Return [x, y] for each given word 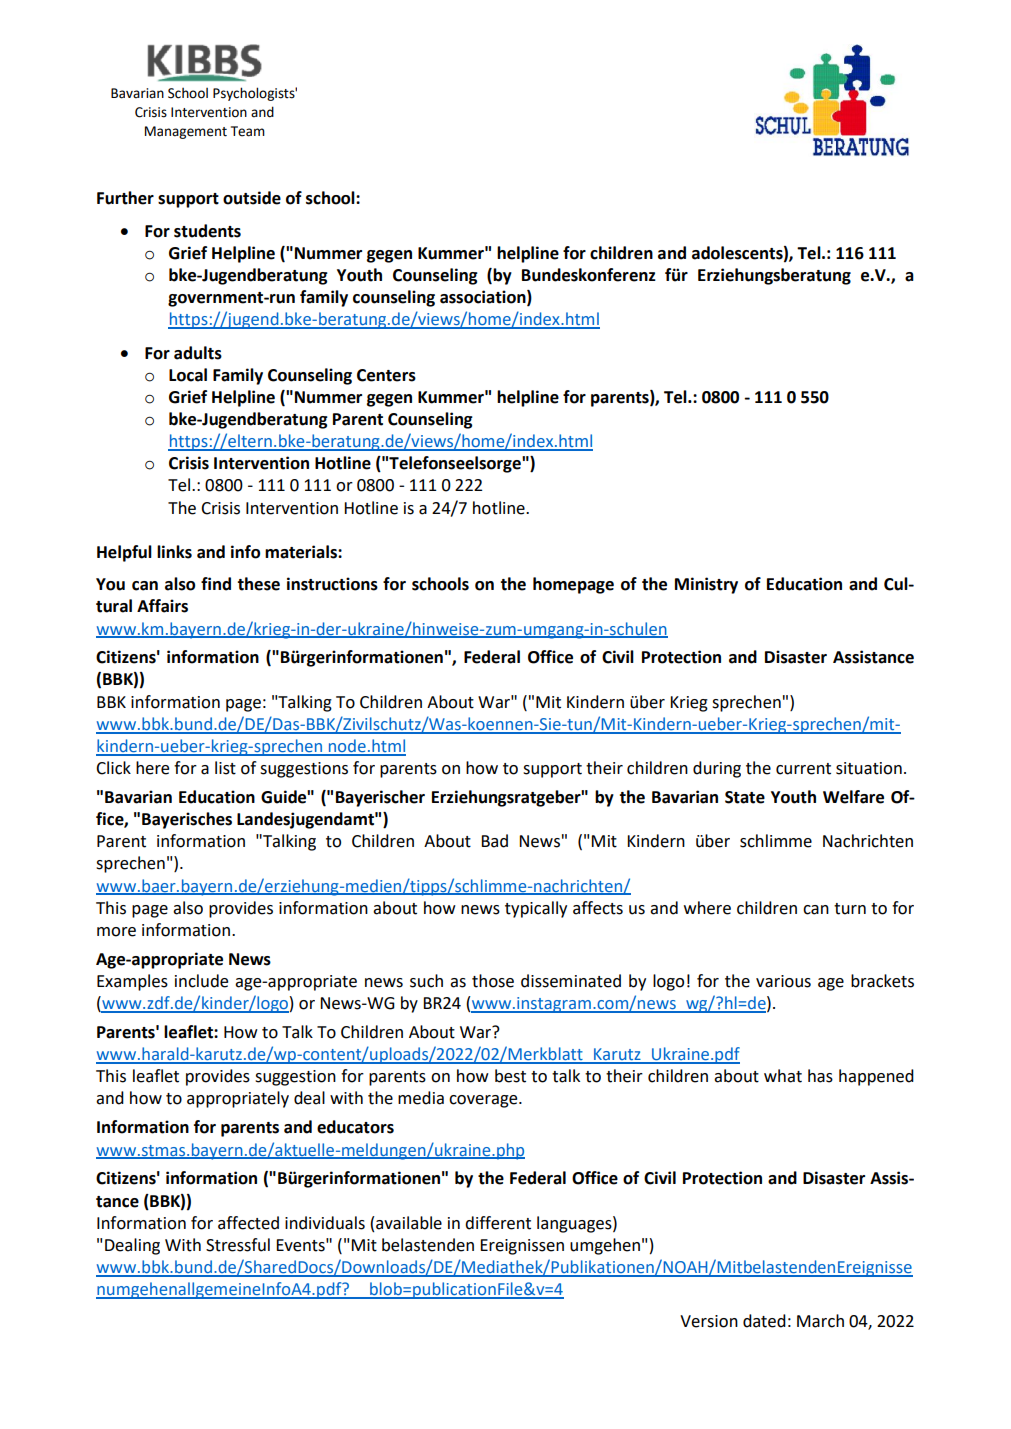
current [803, 769]
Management [186, 132]
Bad [494, 841]
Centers [386, 375]
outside [252, 198]
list [225, 768]
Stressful [238, 1245]
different [498, 1223]
